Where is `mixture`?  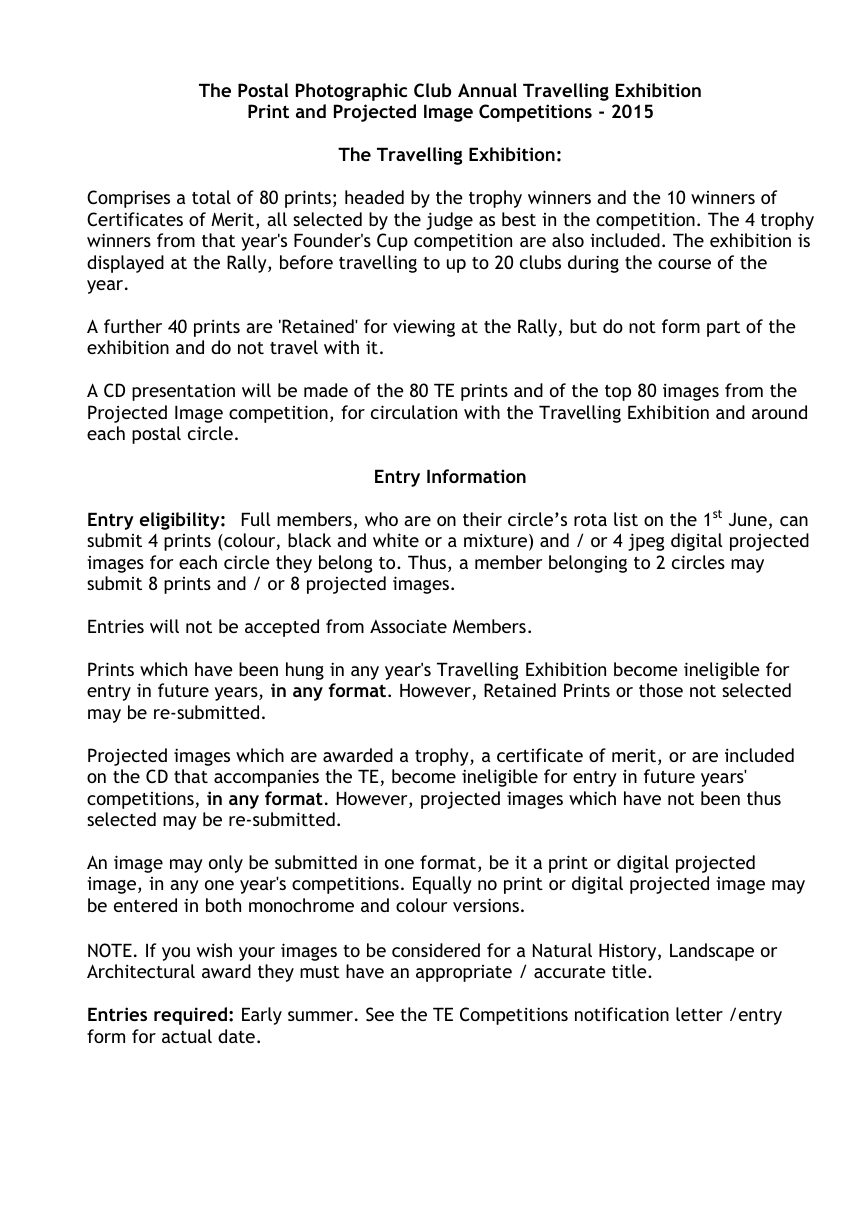 mixture is located at coordinates (495, 540).
